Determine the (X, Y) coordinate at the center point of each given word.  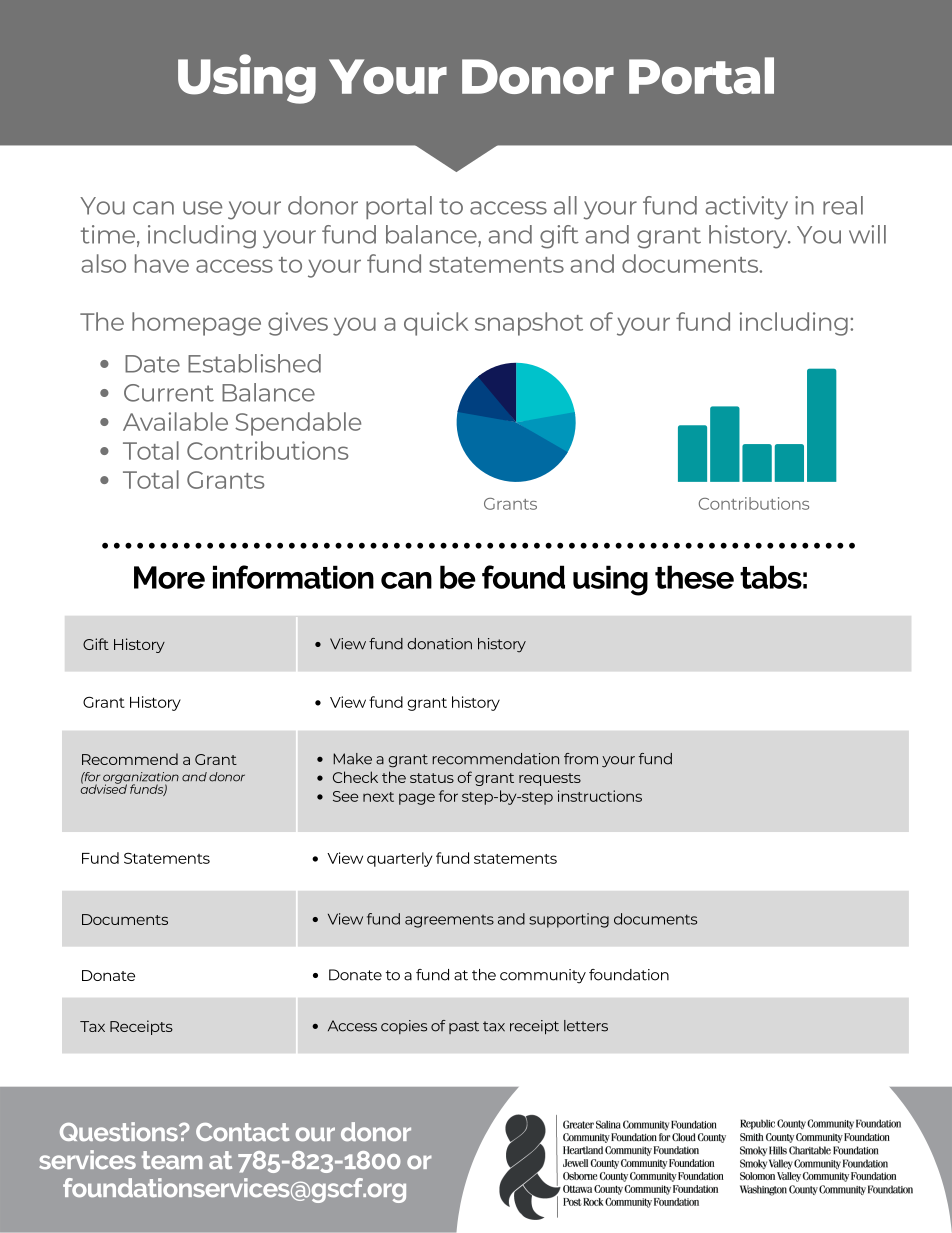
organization (141, 779)
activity (747, 208)
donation (439, 644)
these (694, 577)
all (565, 205)
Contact (243, 1132)
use (202, 208)
